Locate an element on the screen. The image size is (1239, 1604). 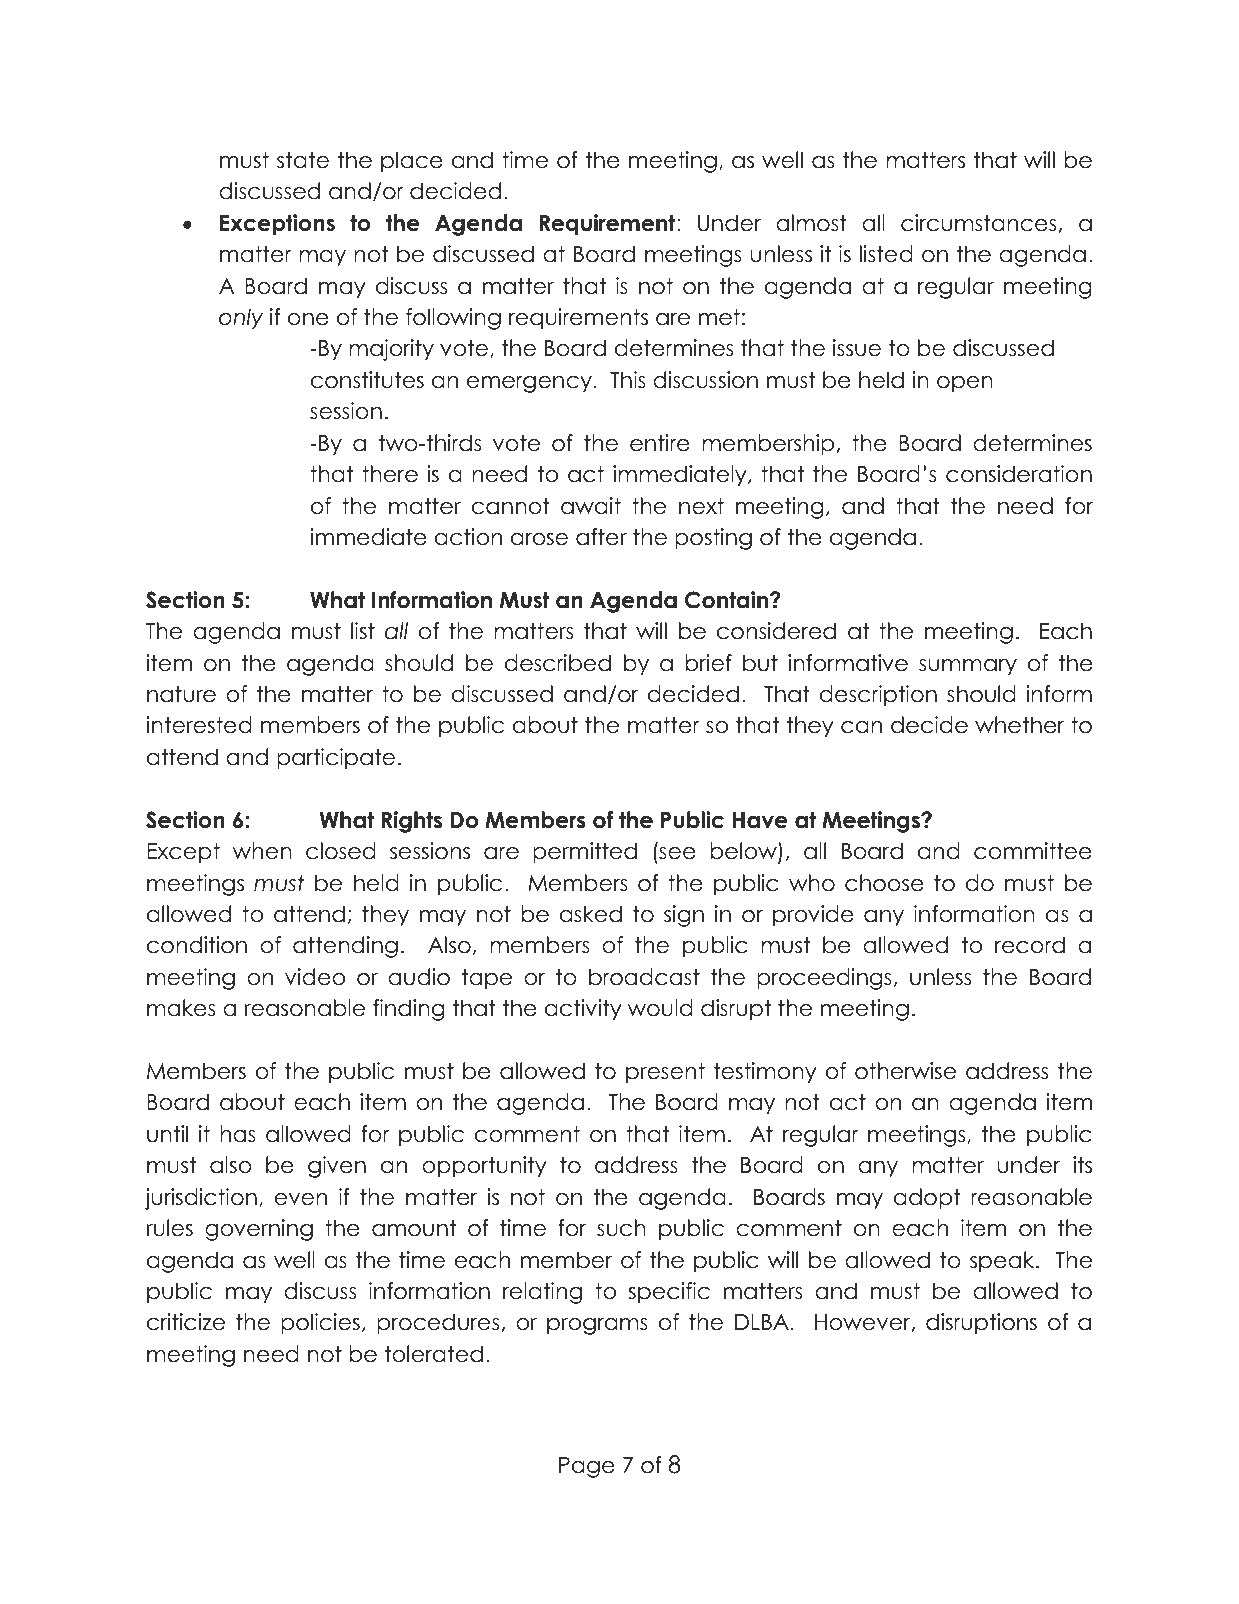
state is located at coordinates (303, 160).
